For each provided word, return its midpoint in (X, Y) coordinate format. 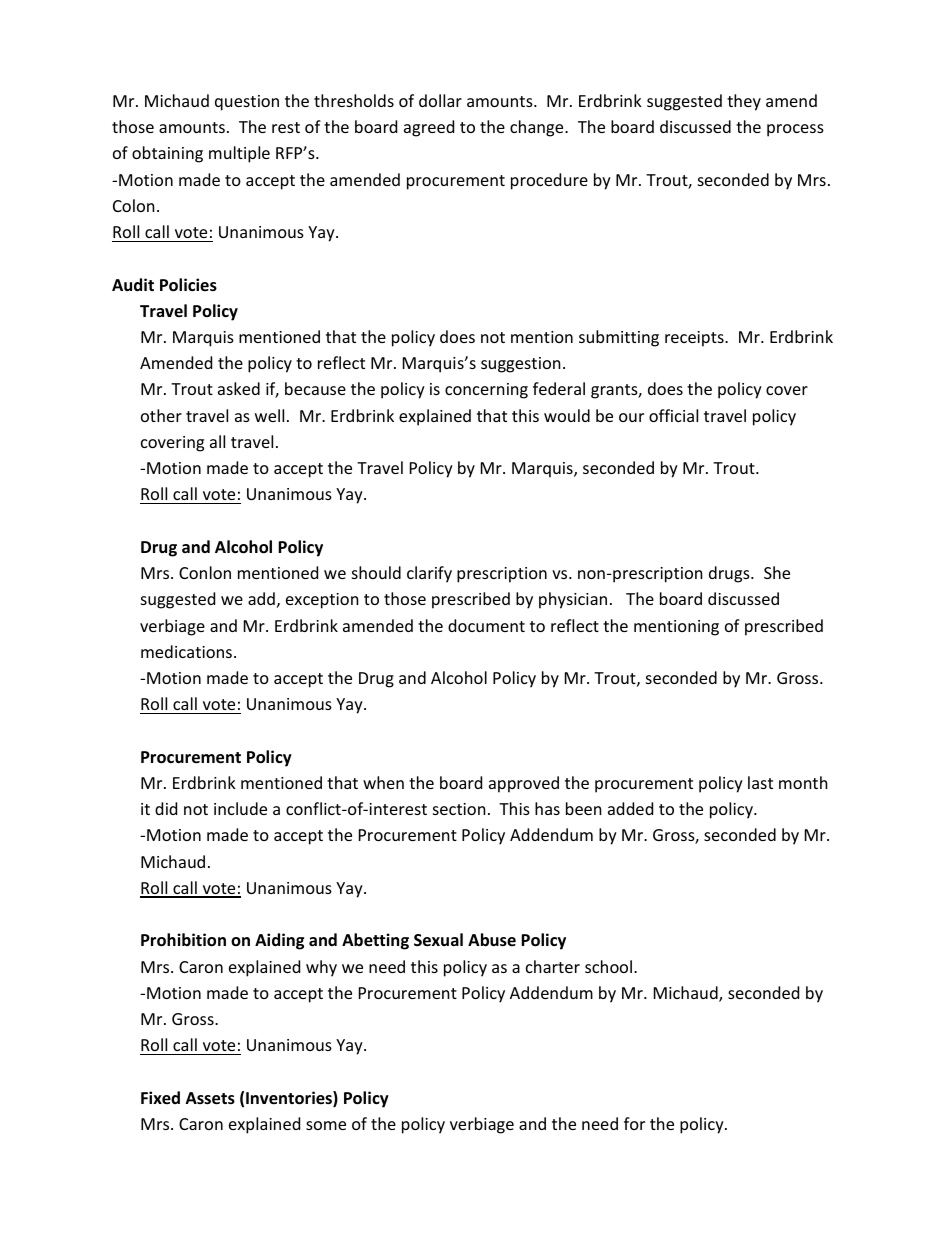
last (760, 782)
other (161, 415)
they (744, 102)
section (459, 809)
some (326, 1125)
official (673, 415)
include (240, 808)
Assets (210, 1098)
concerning (486, 391)
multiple (239, 154)
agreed (429, 128)
